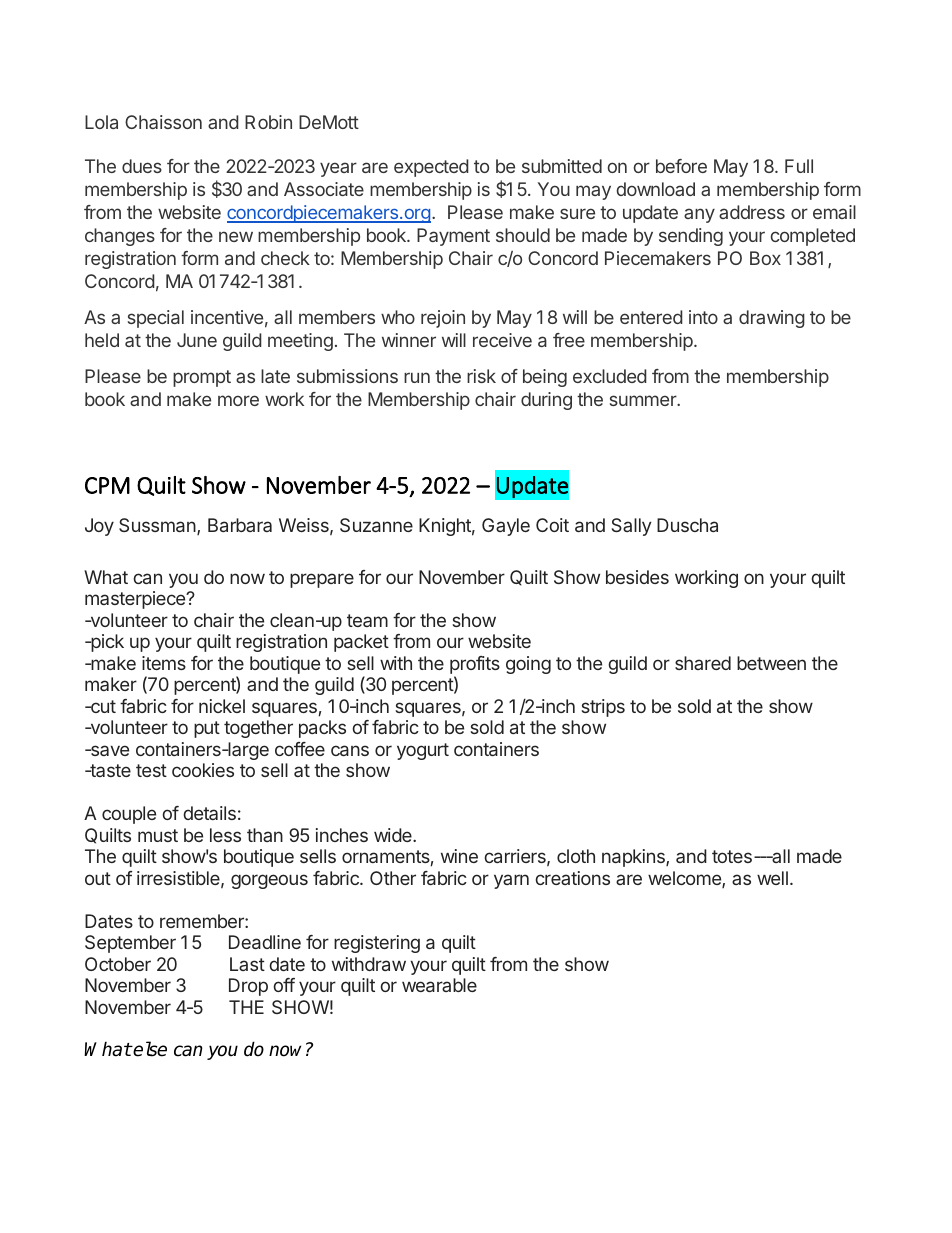 The height and width of the screenshot is (1233, 952). What do you see at coordinates (771, 663) in the screenshot?
I see `between` at bounding box center [771, 663].
